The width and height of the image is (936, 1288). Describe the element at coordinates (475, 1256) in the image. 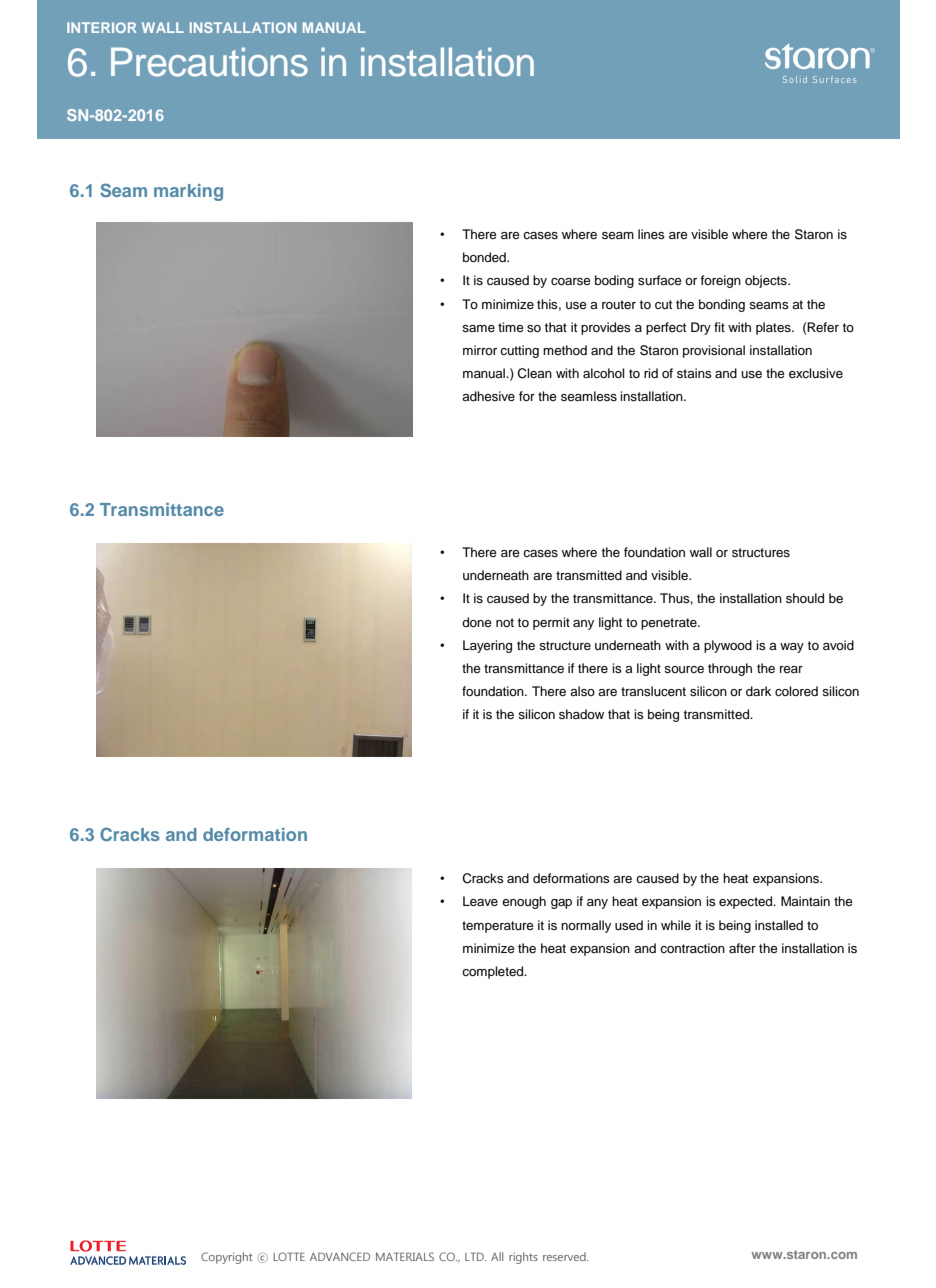

I see `LTD` at that location.
